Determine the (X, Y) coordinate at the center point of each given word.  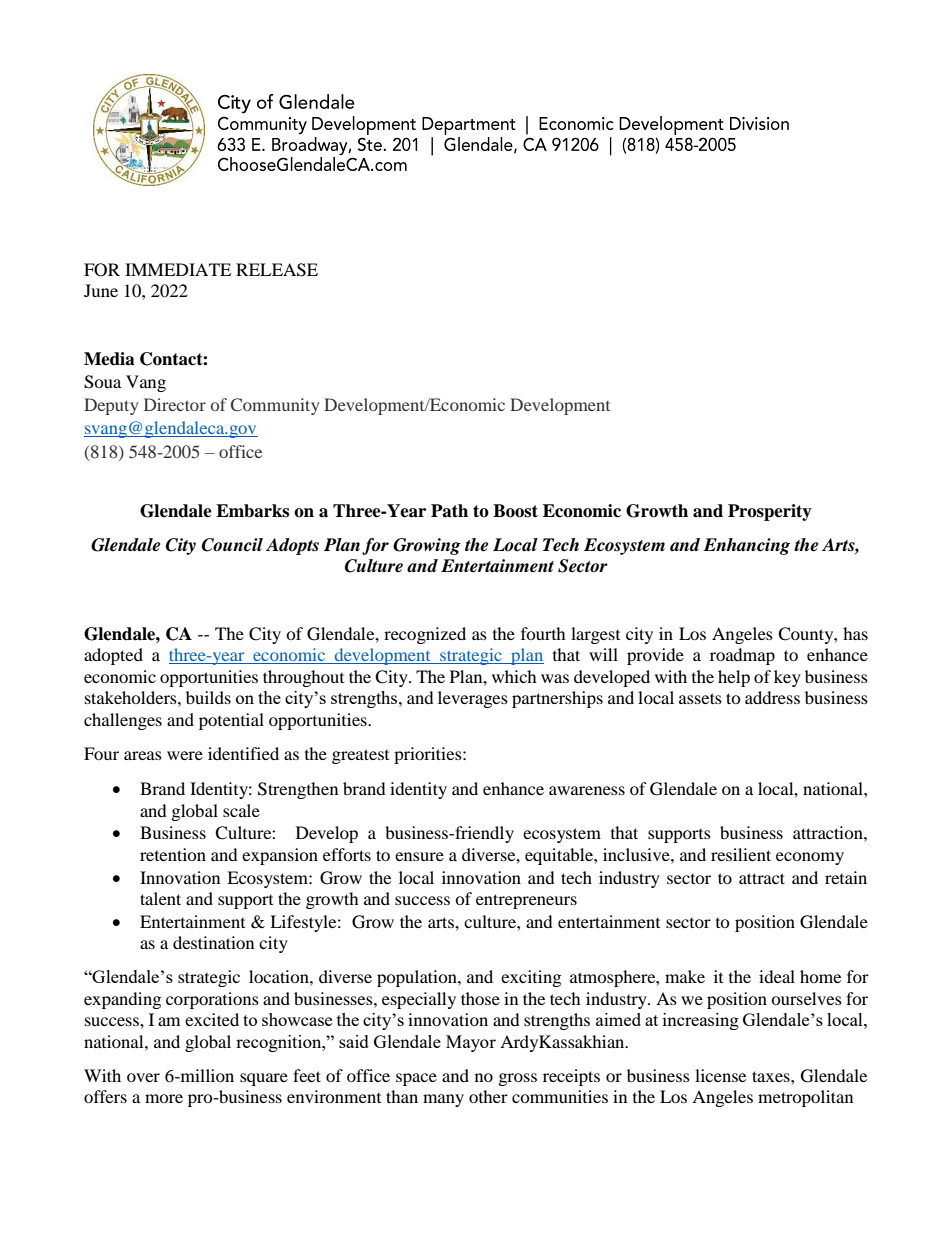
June (101, 290)
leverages (473, 699)
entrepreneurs (526, 901)
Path (449, 511)
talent (160, 898)
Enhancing (747, 546)
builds (208, 697)
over (143, 1077)
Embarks (252, 511)
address (772, 697)
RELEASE (277, 270)
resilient (741, 854)
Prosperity (770, 512)
